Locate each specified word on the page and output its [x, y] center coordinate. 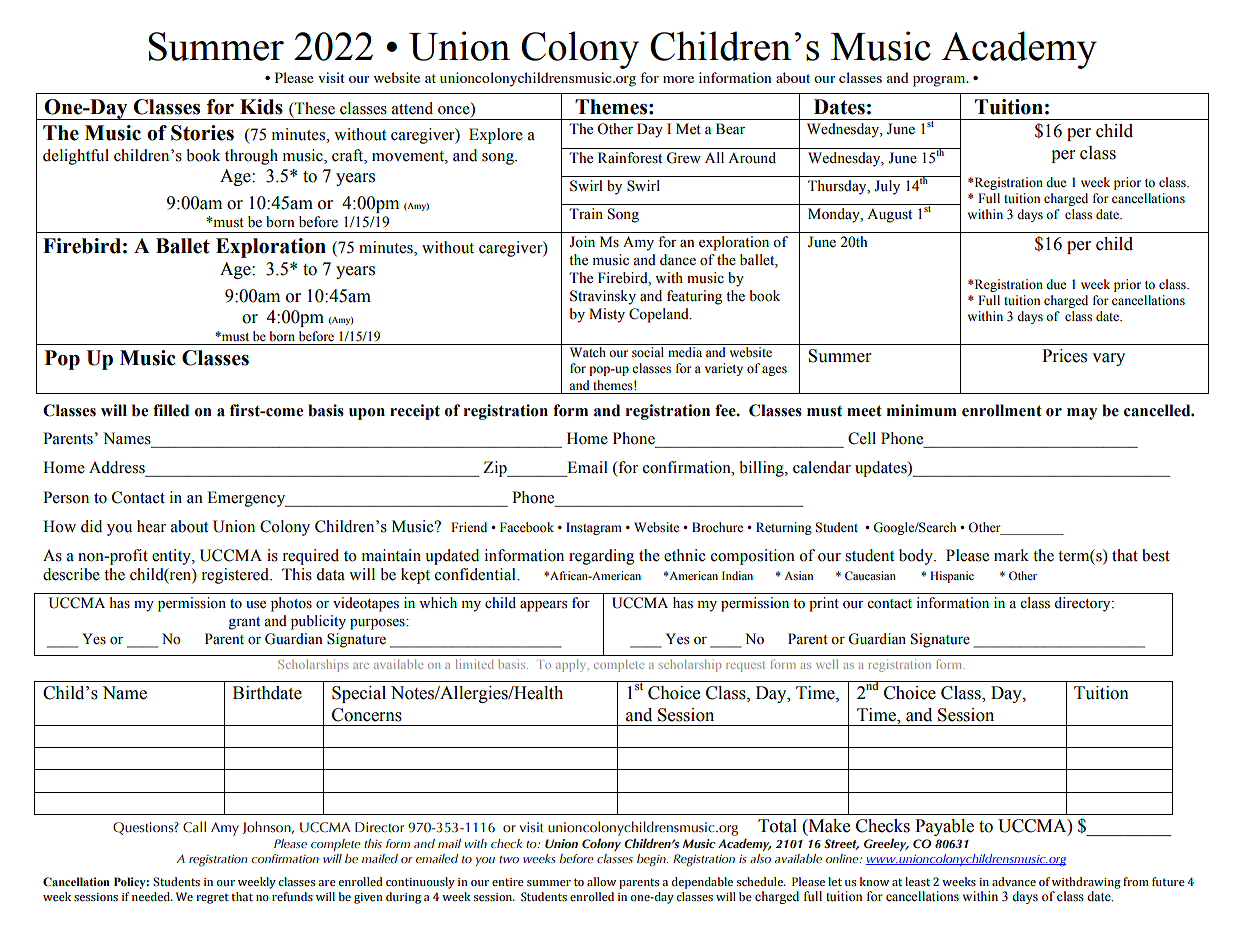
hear [151, 526]
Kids [261, 107]
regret [212, 899]
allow [601, 881]
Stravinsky [603, 297]
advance [1014, 881]
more [678, 79]
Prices [1064, 356]
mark [1011, 555]
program [940, 81]
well [827, 664]
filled [171, 410]
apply [572, 665]
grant [244, 623]
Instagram [594, 528]
